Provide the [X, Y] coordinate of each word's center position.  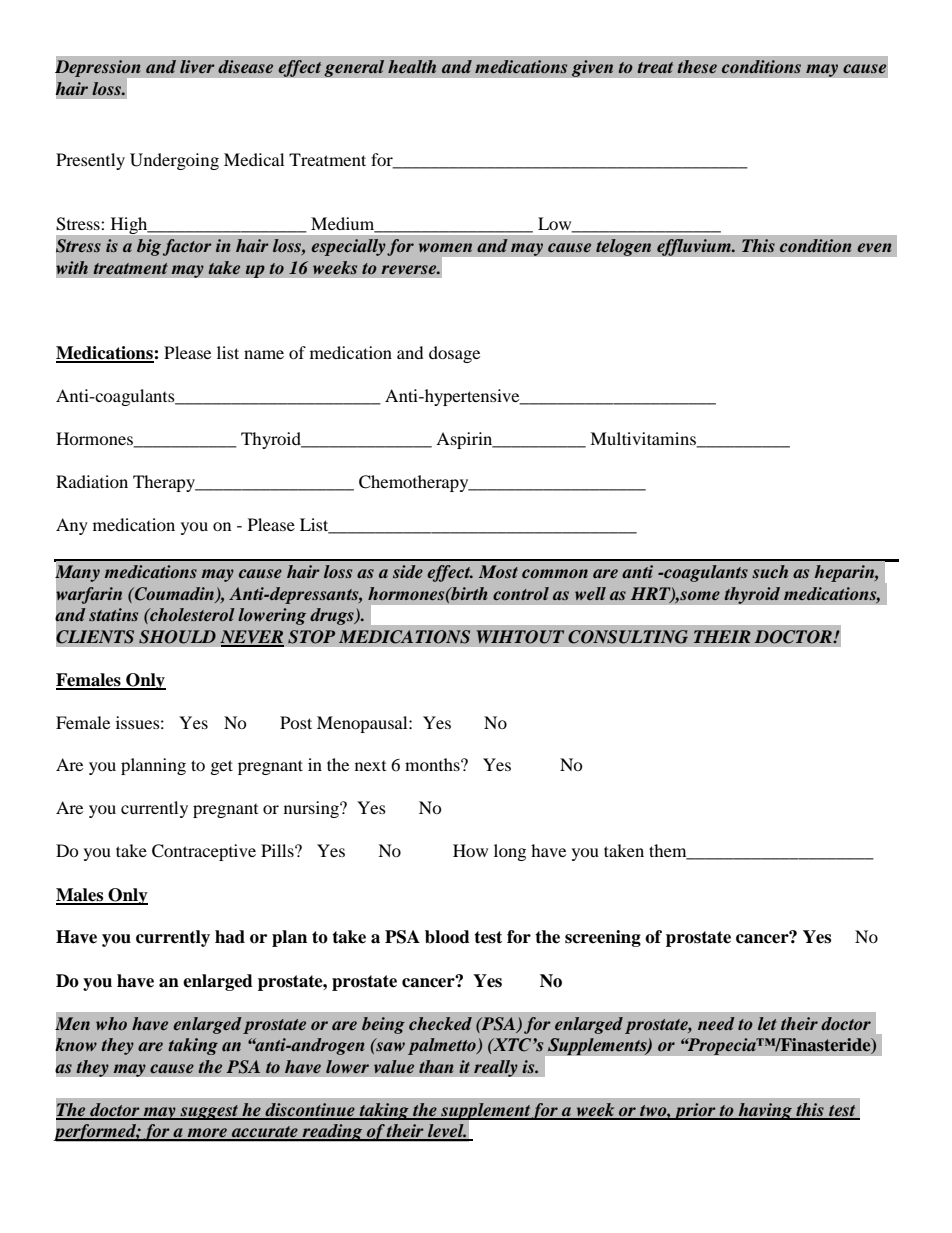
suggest [209, 1112]
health [412, 66]
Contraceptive [204, 852]
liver [197, 66]
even [874, 247]
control [521, 593]
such [770, 571]
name [264, 354]
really [496, 1068]
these [697, 66]
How [470, 850]
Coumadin [175, 595]
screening [603, 938]
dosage [454, 354]
